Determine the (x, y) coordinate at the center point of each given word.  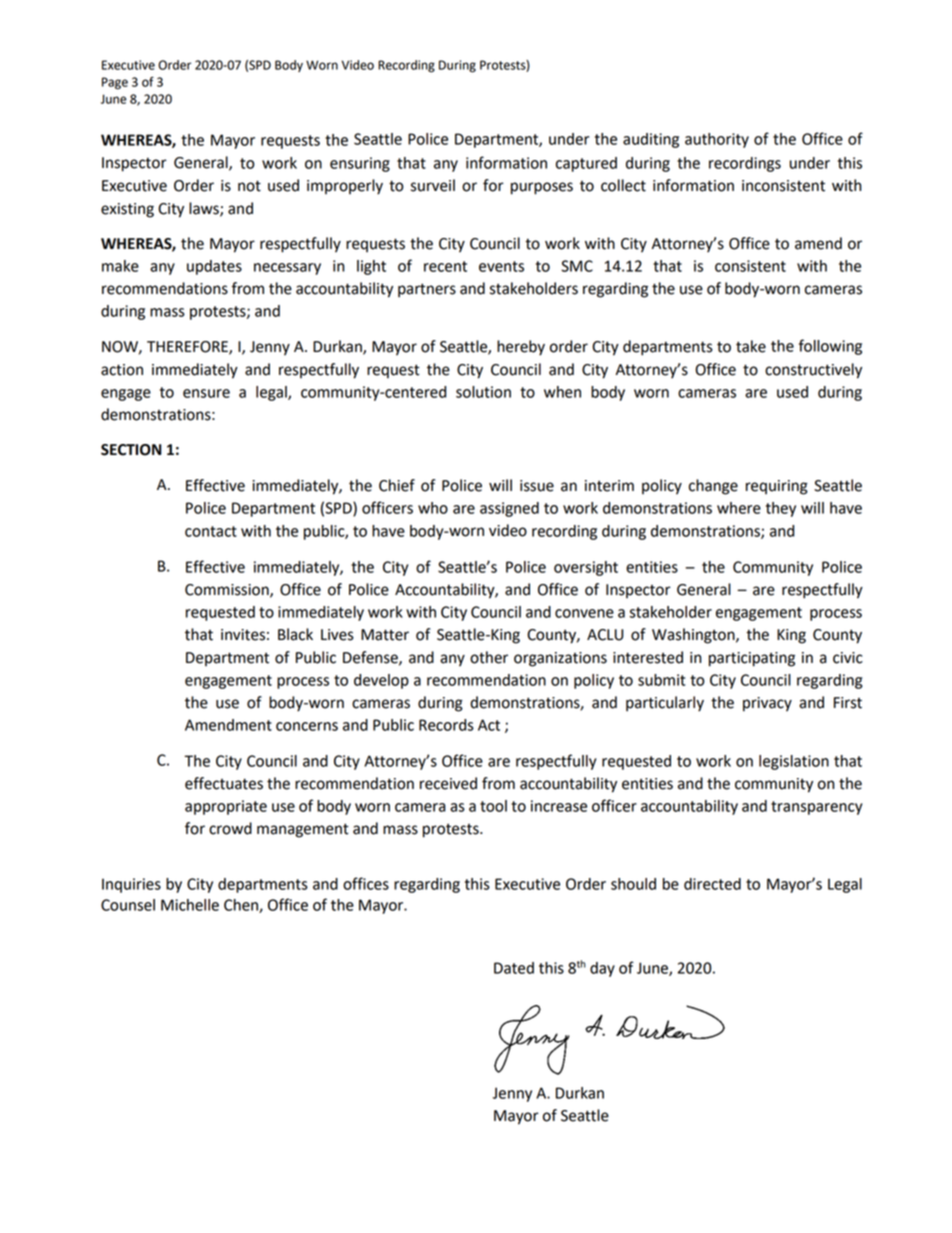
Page (115, 83)
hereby (521, 348)
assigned (509, 509)
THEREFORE (188, 348)
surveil (433, 185)
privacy (767, 704)
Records (446, 725)
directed (712, 884)
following (830, 347)
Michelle (190, 905)
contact (211, 531)
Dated (514, 968)
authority (717, 140)
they (781, 509)
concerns (307, 726)
